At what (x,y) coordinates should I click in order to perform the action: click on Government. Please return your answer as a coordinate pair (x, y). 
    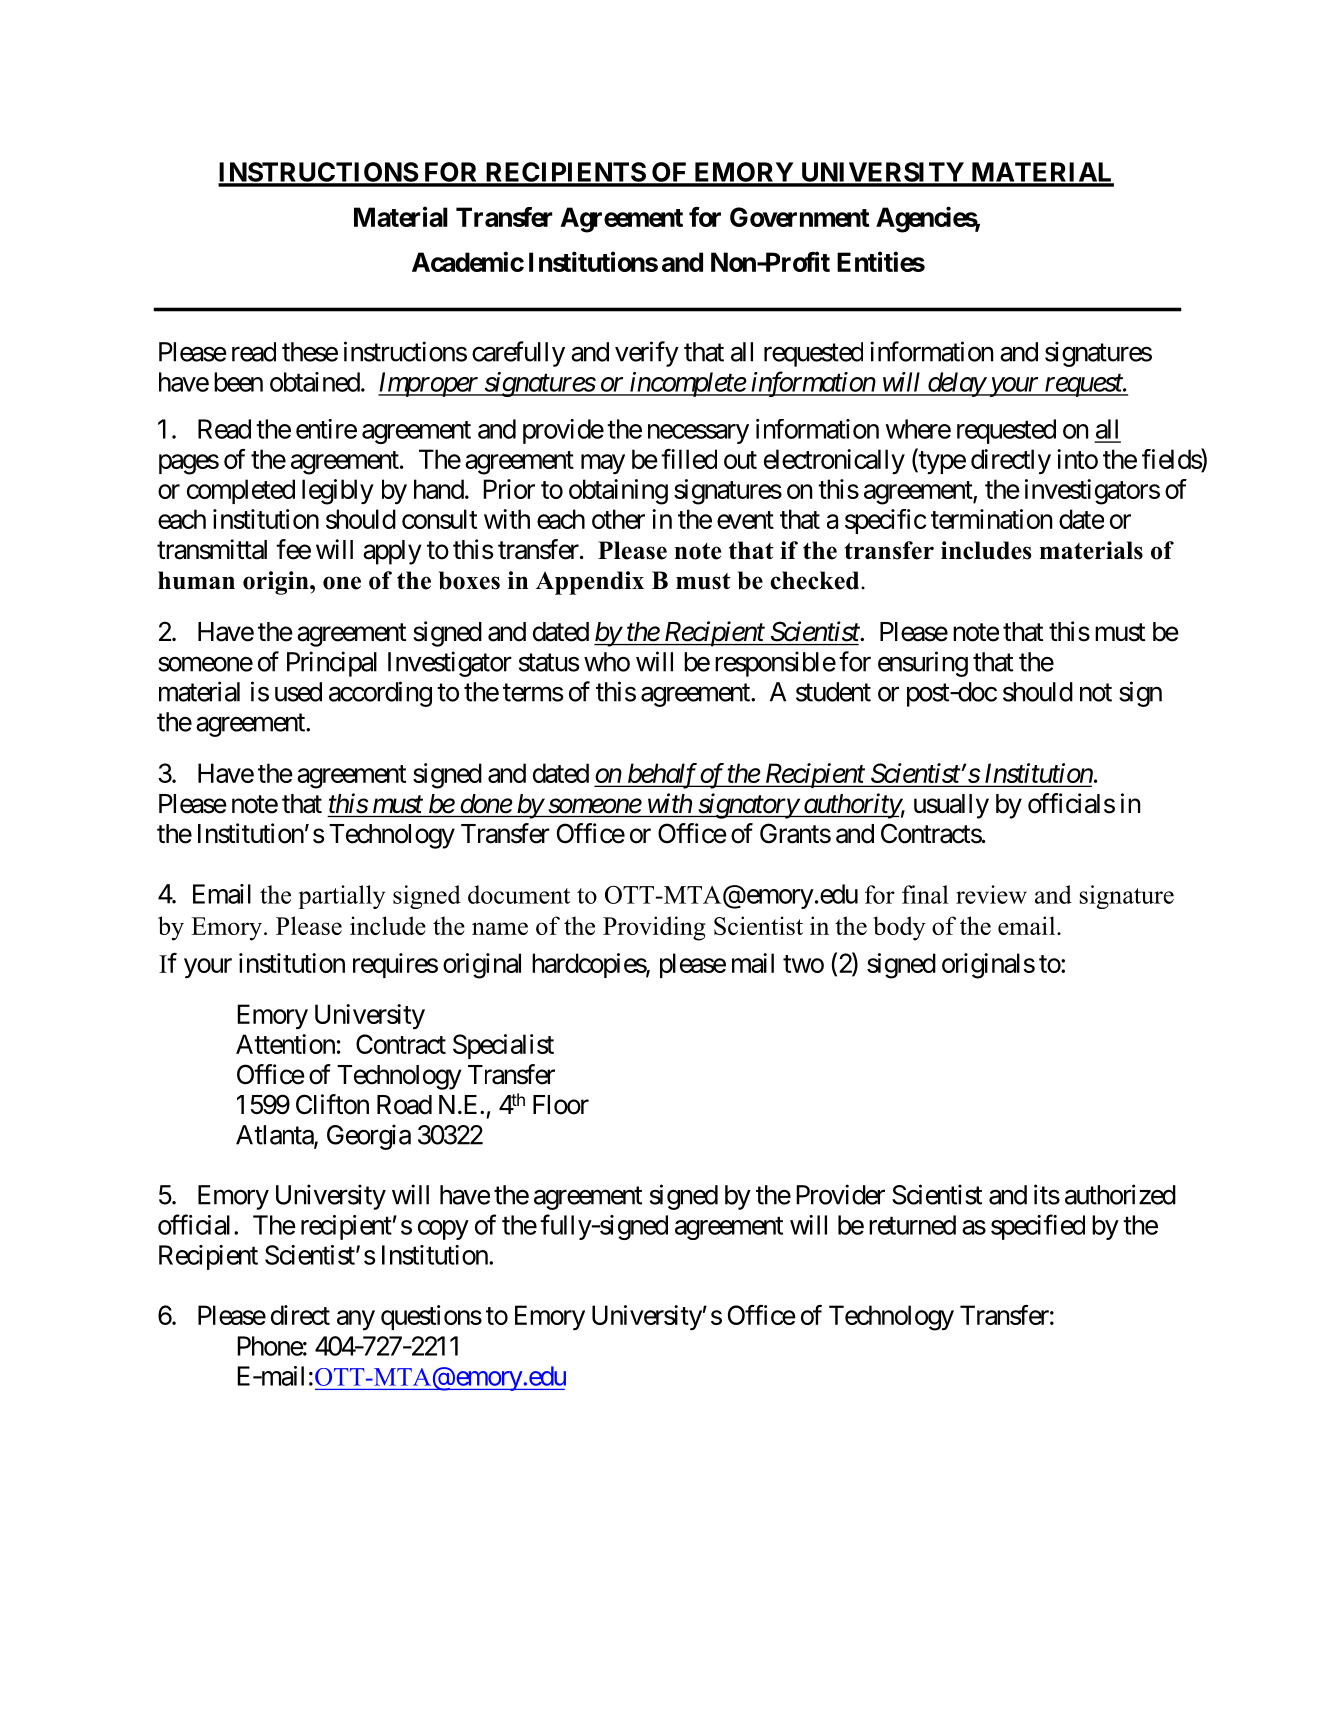
    Looking at the image, I should click on (800, 217).
